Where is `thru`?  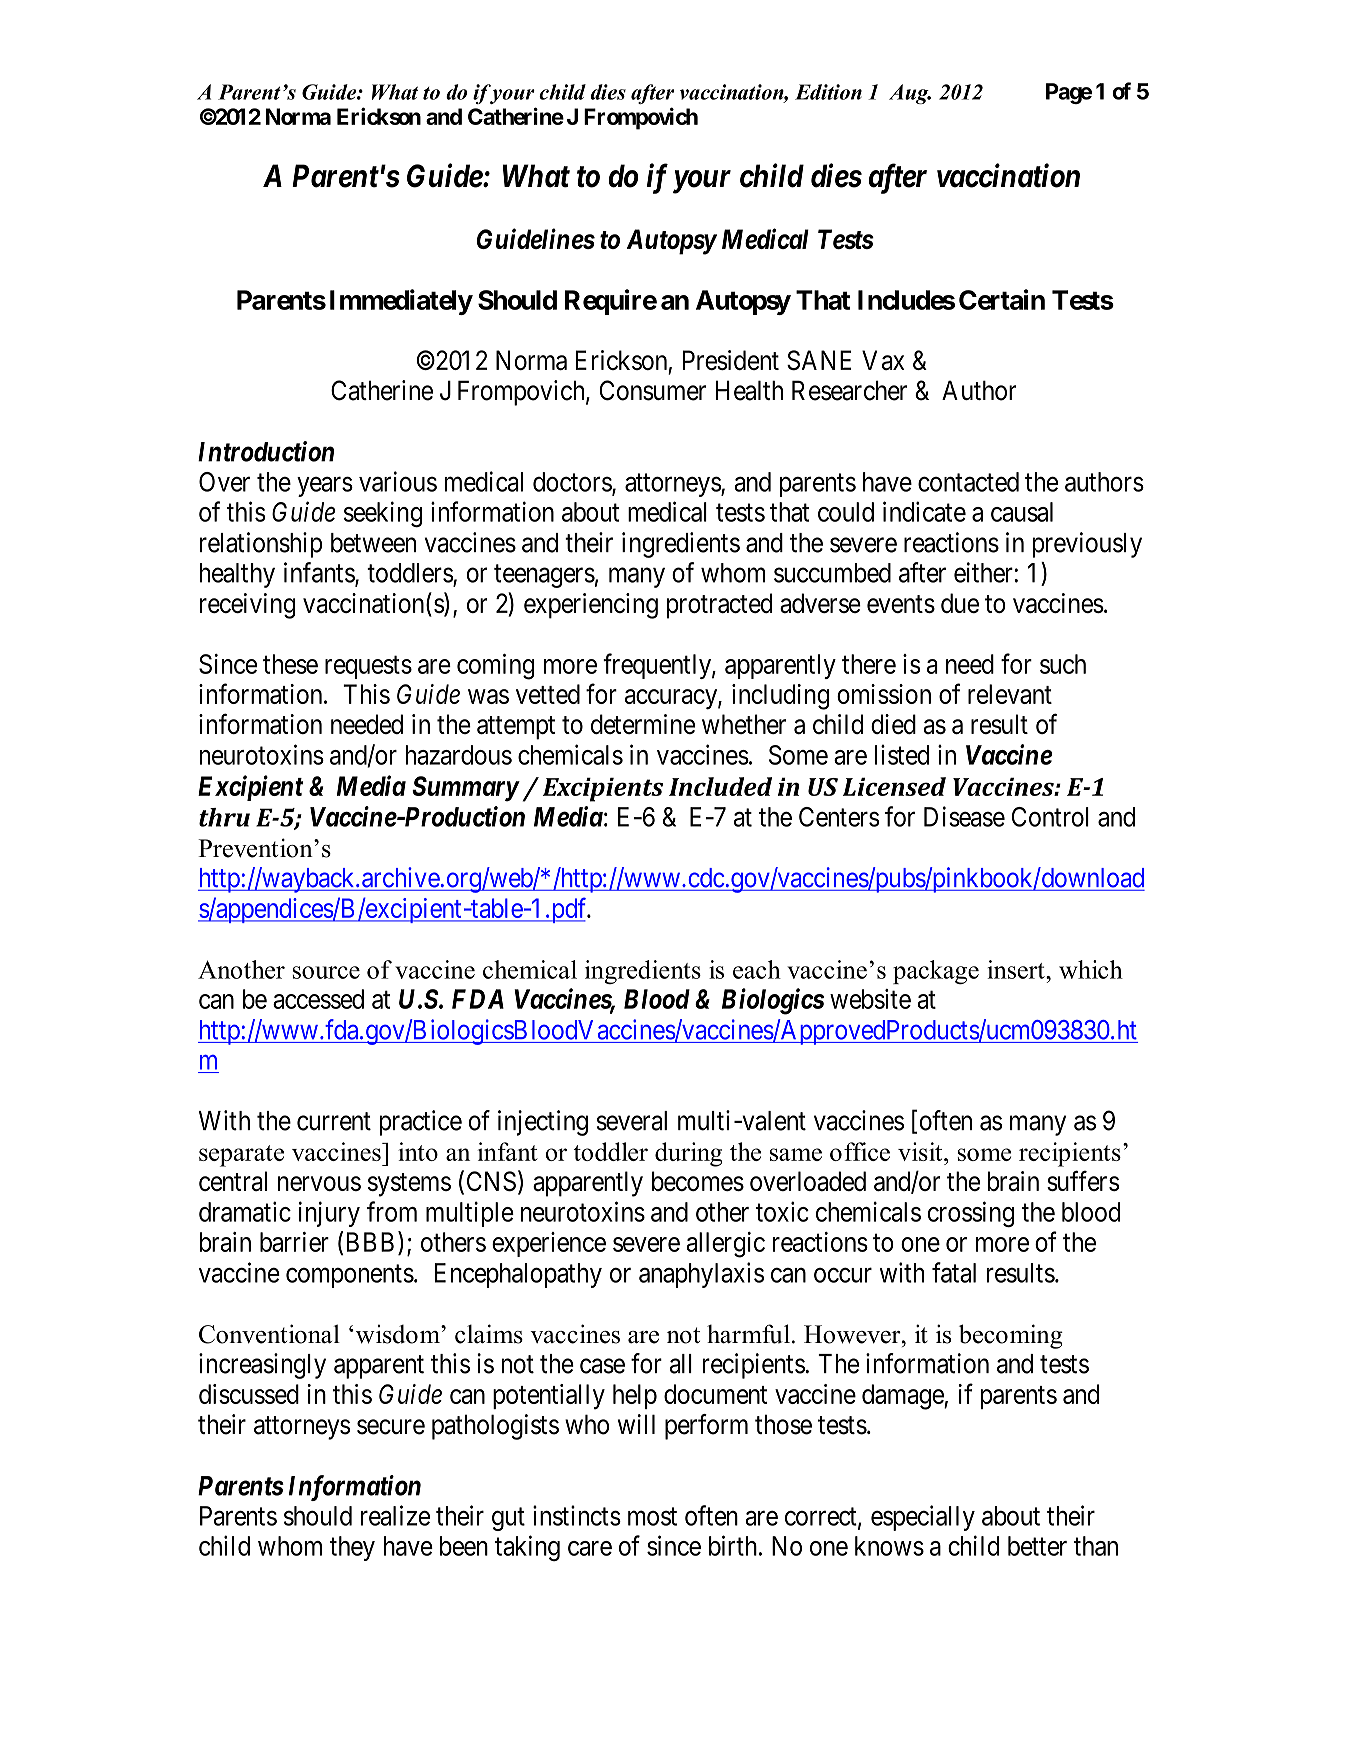
thru is located at coordinates (224, 817).
